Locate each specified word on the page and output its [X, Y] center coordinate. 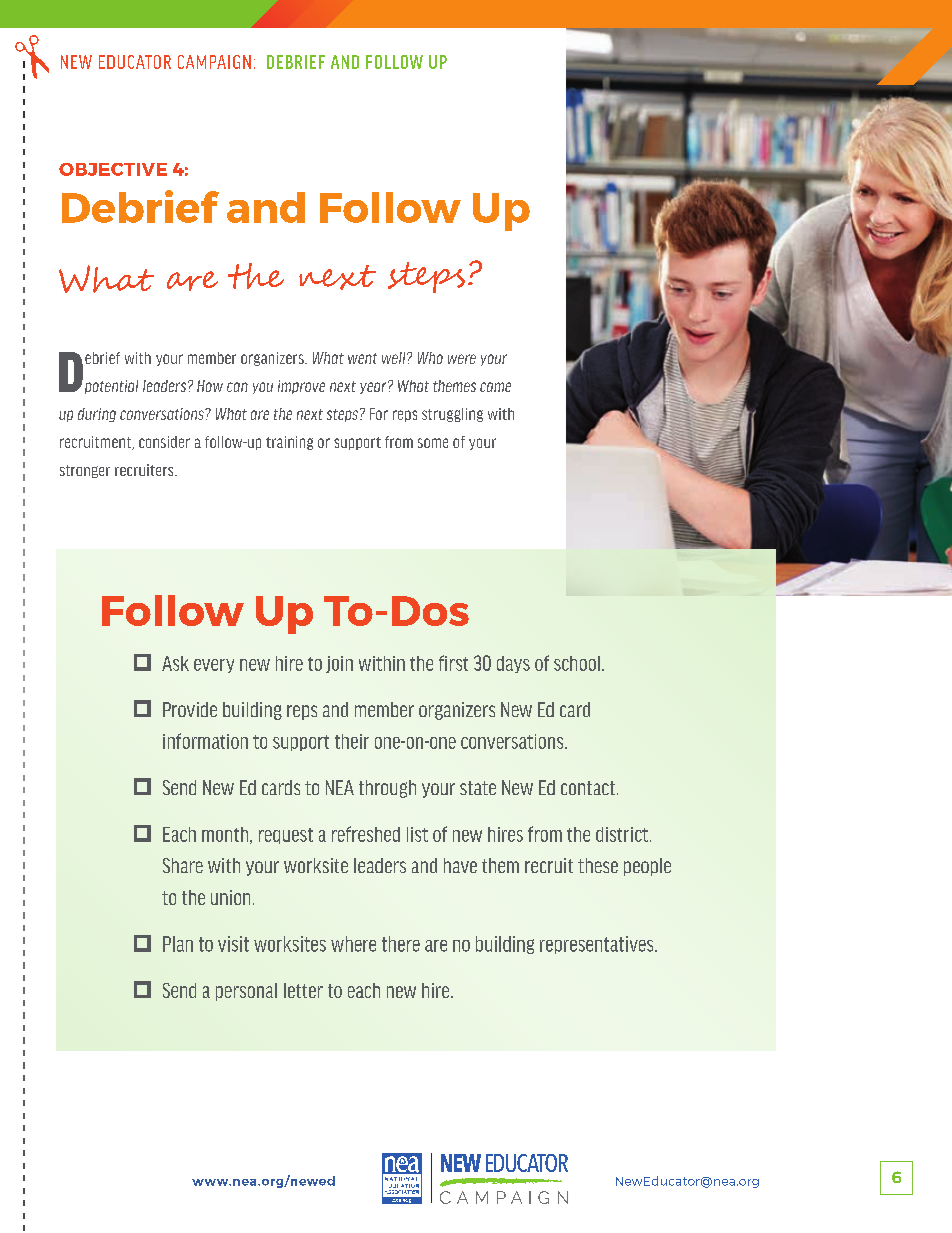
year [374, 387]
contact [588, 788]
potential [110, 385]
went [362, 358]
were [462, 359]
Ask [175, 663]
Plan [178, 944]
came [495, 387]
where [353, 944]
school [577, 663]
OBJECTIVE [113, 169]
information [205, 741]
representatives [598, 945]
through [387, 789]
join [339, 664]
